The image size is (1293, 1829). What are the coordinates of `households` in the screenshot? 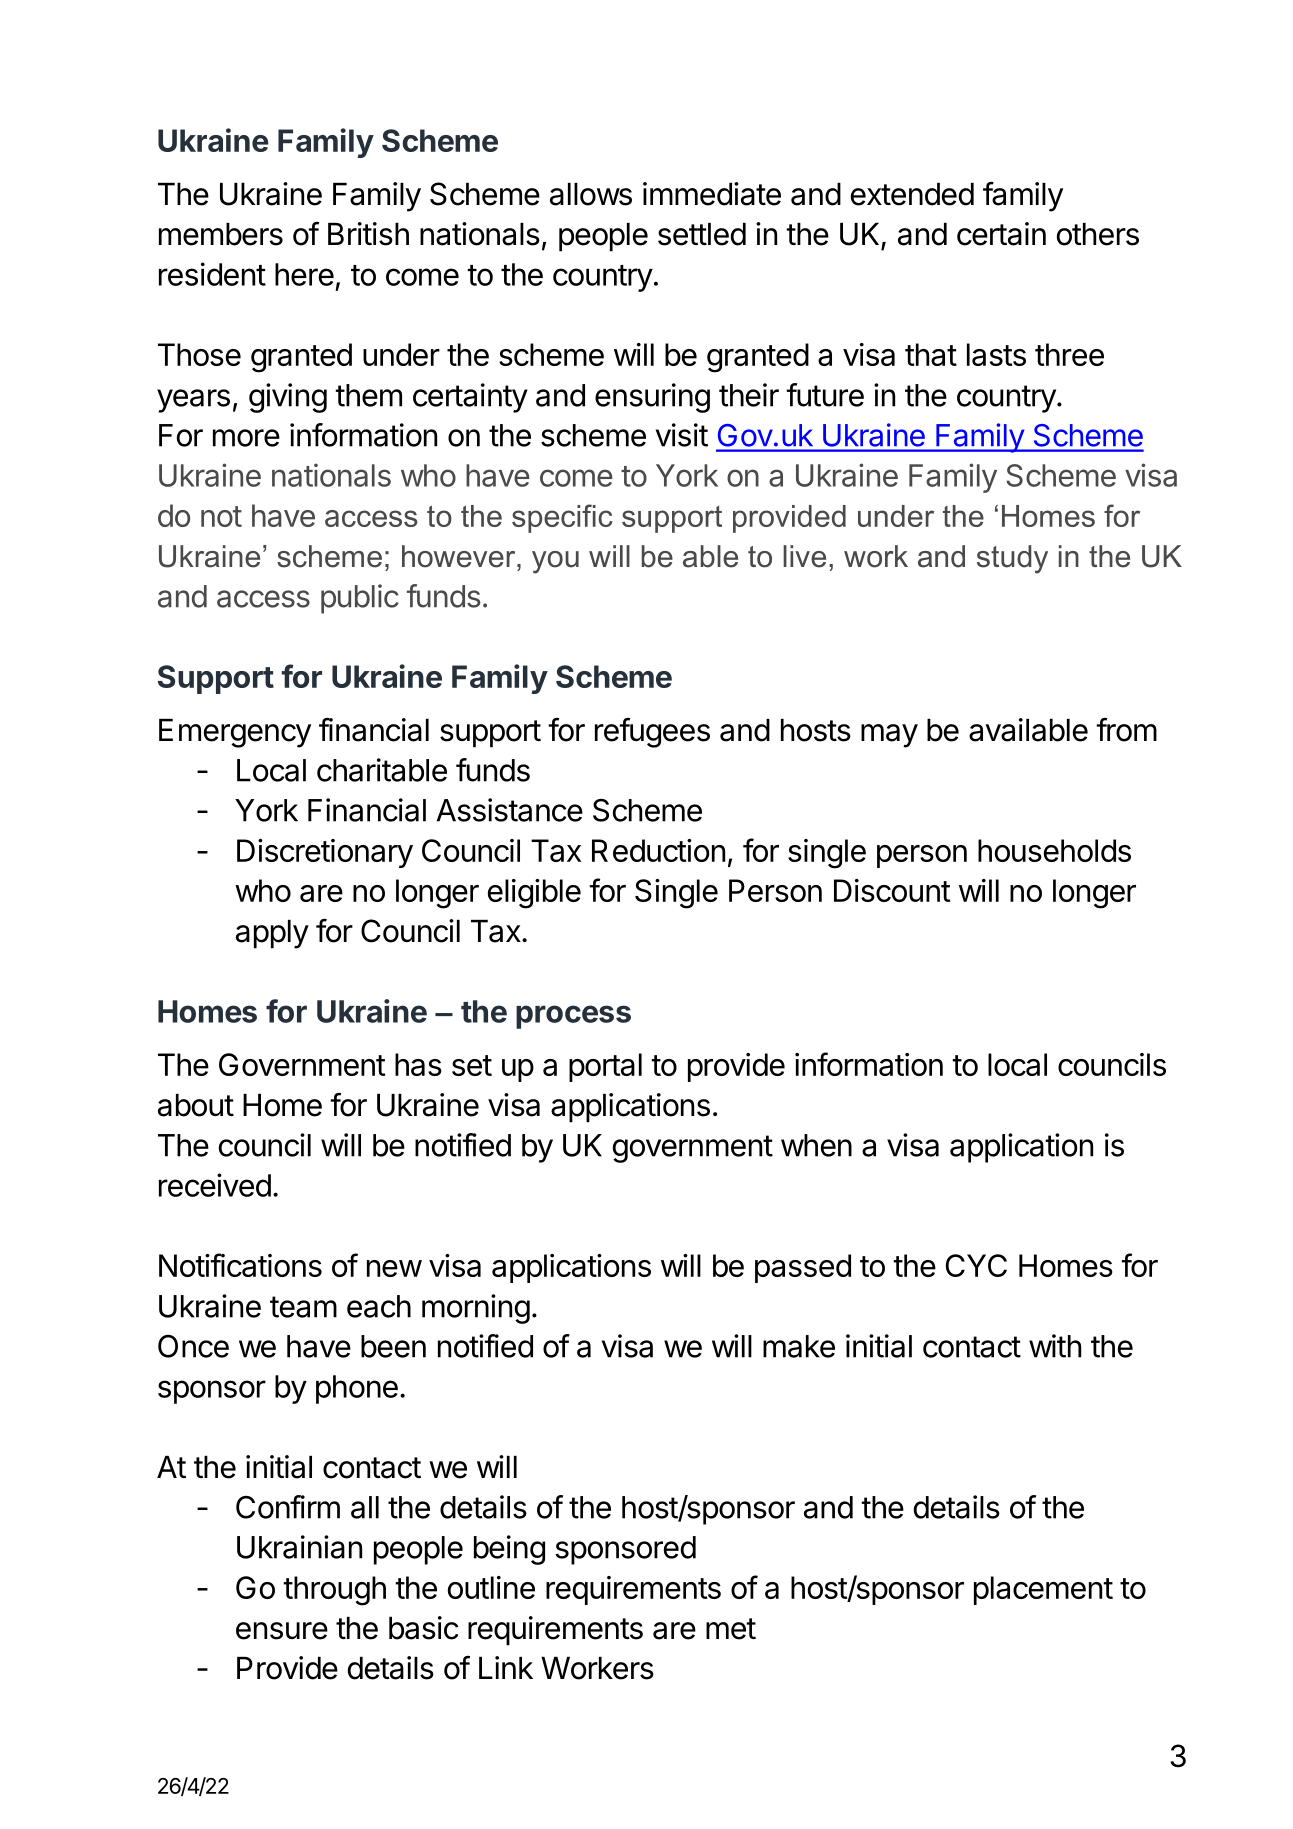 It's located at (1054, 850).
